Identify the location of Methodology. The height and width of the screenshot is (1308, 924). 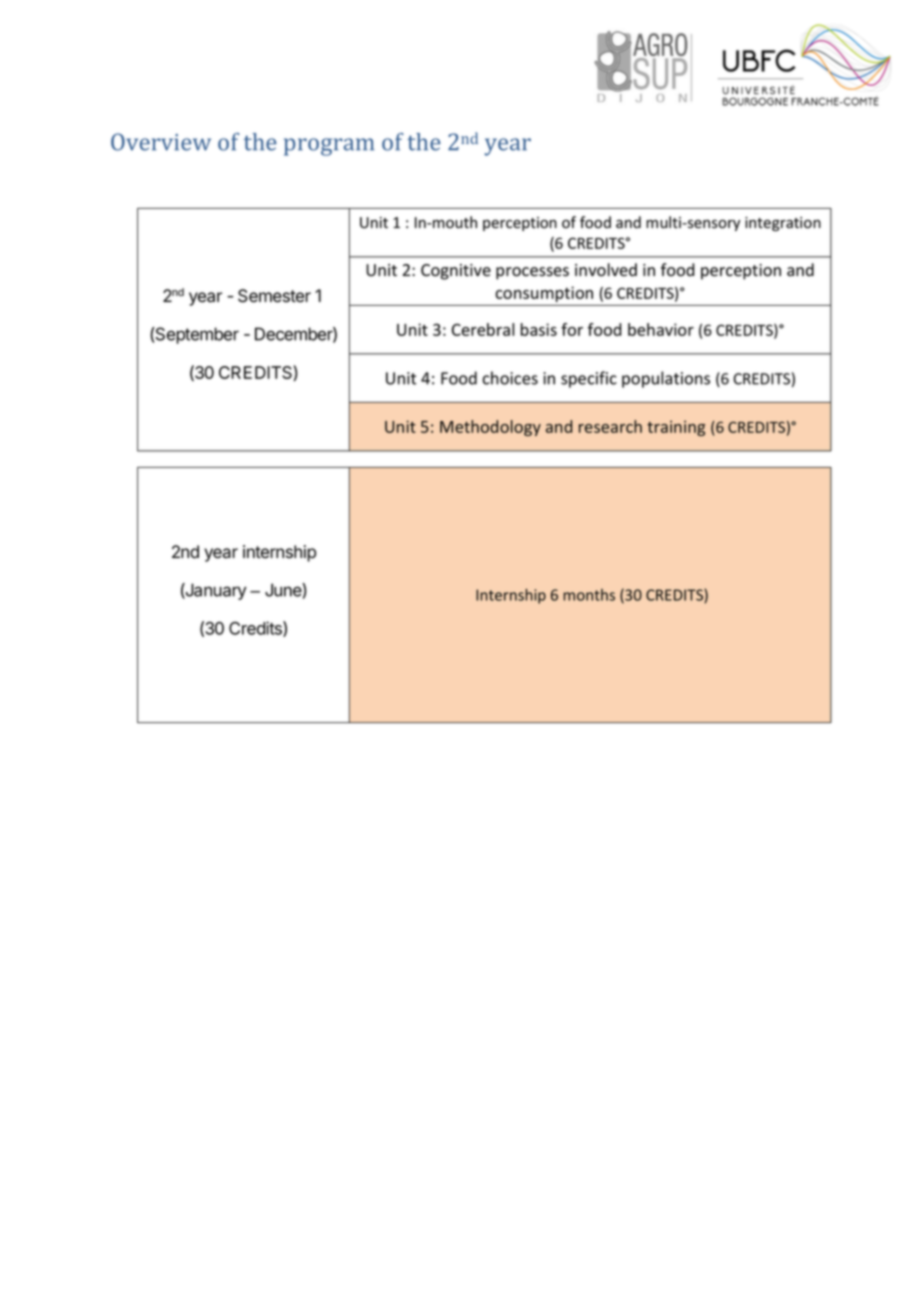
(490, 428).
